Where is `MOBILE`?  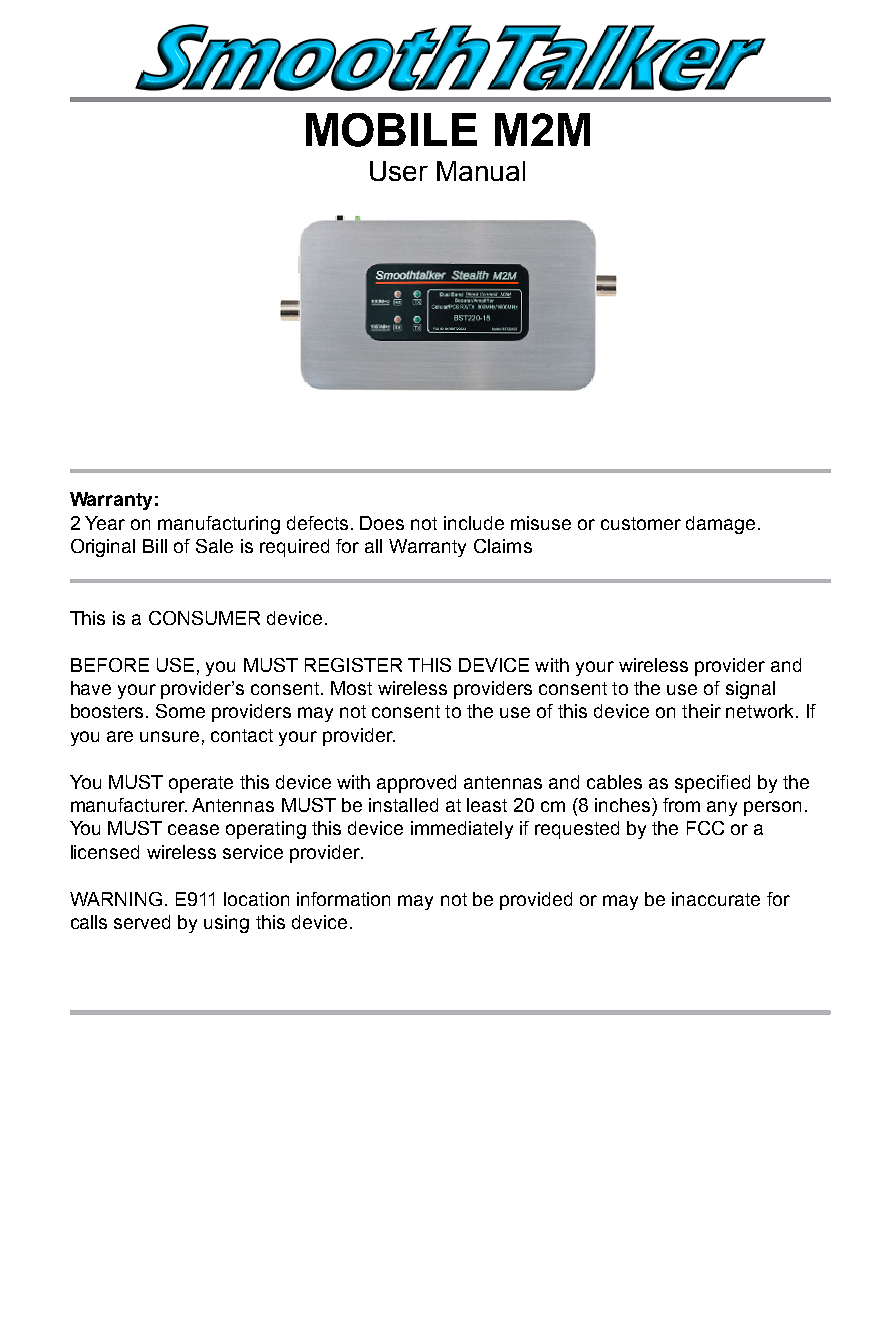 MOBILE is located at coordinates (391, 130).
